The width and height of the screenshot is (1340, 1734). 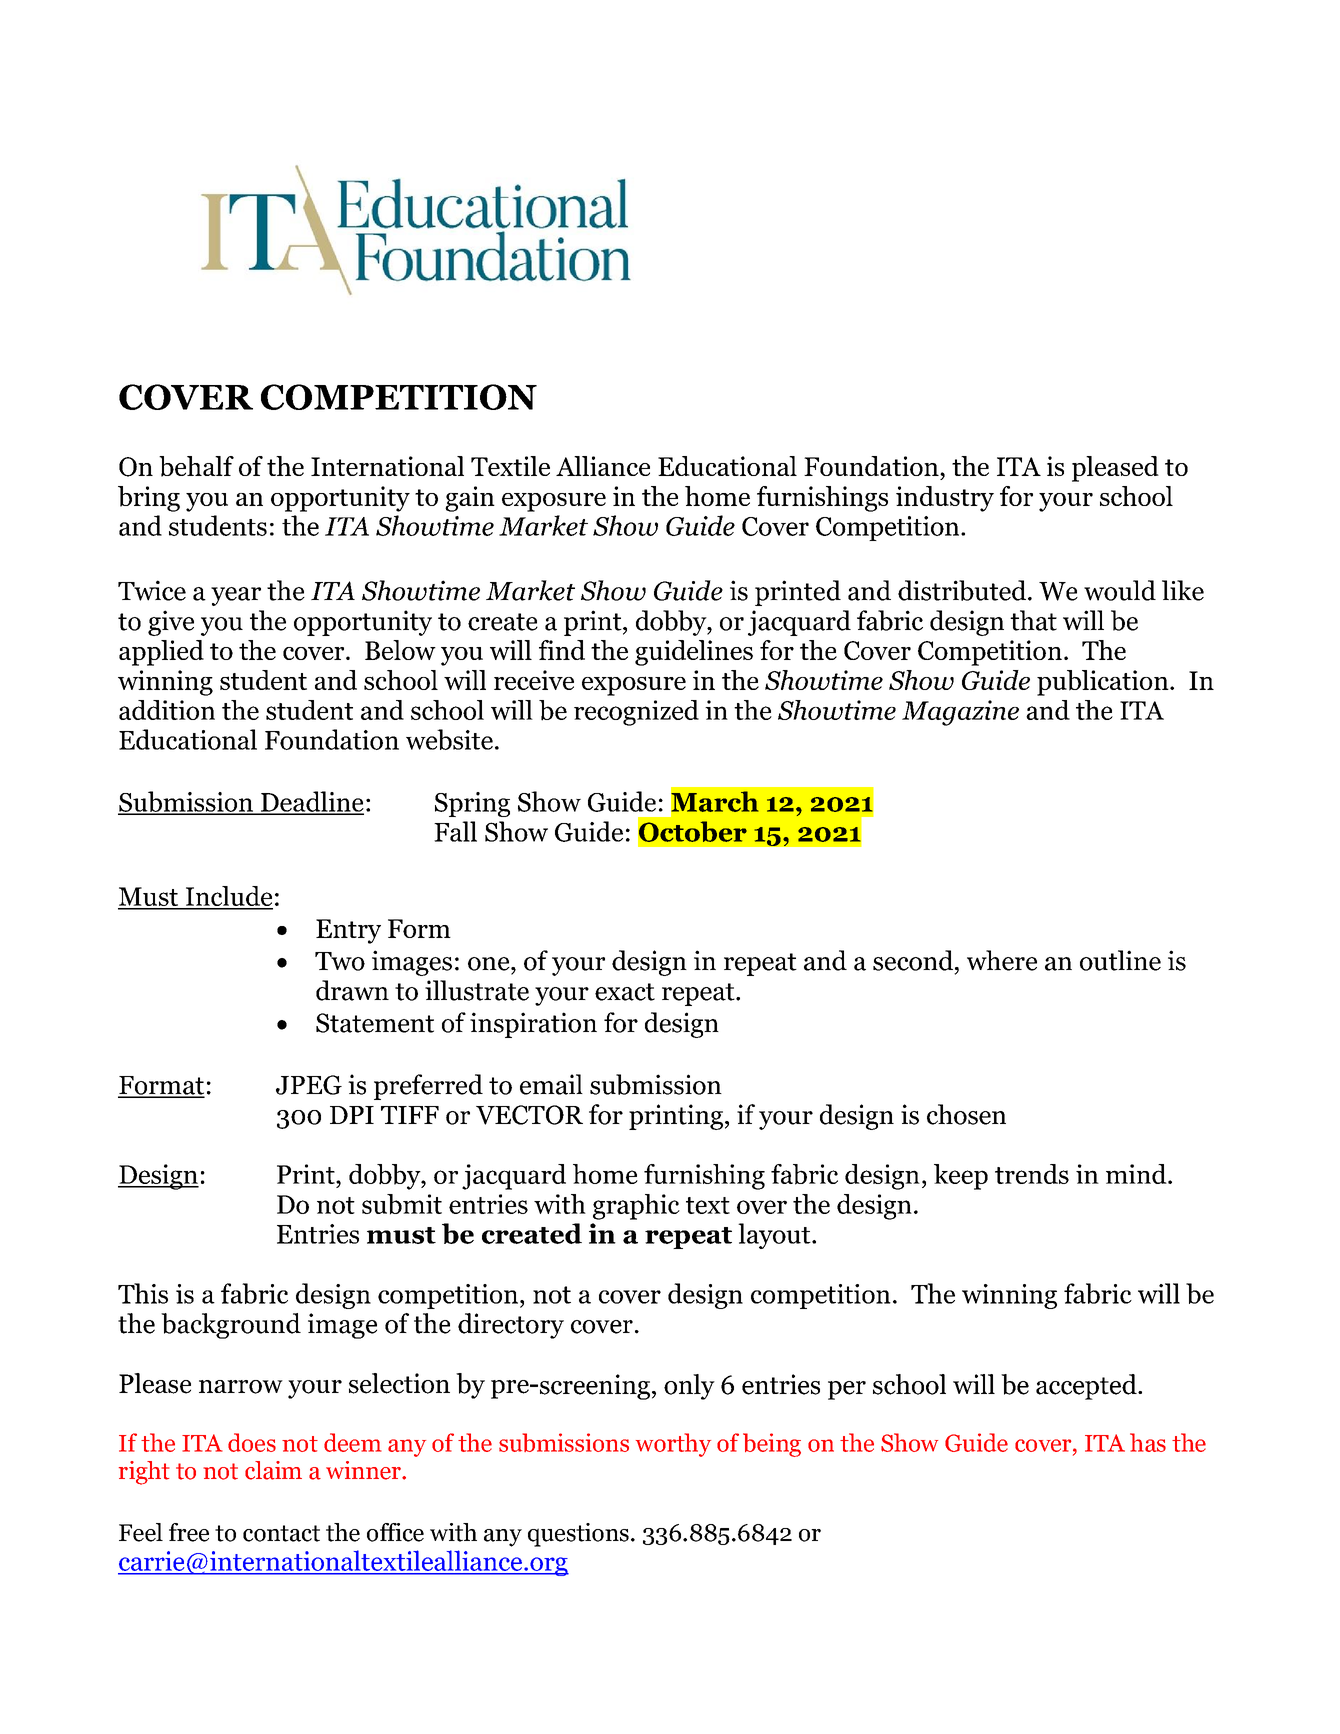 What do you see at coordinates (143, 1293) in the screenshot?
I see `This` at bounding box center [143, 1293].
